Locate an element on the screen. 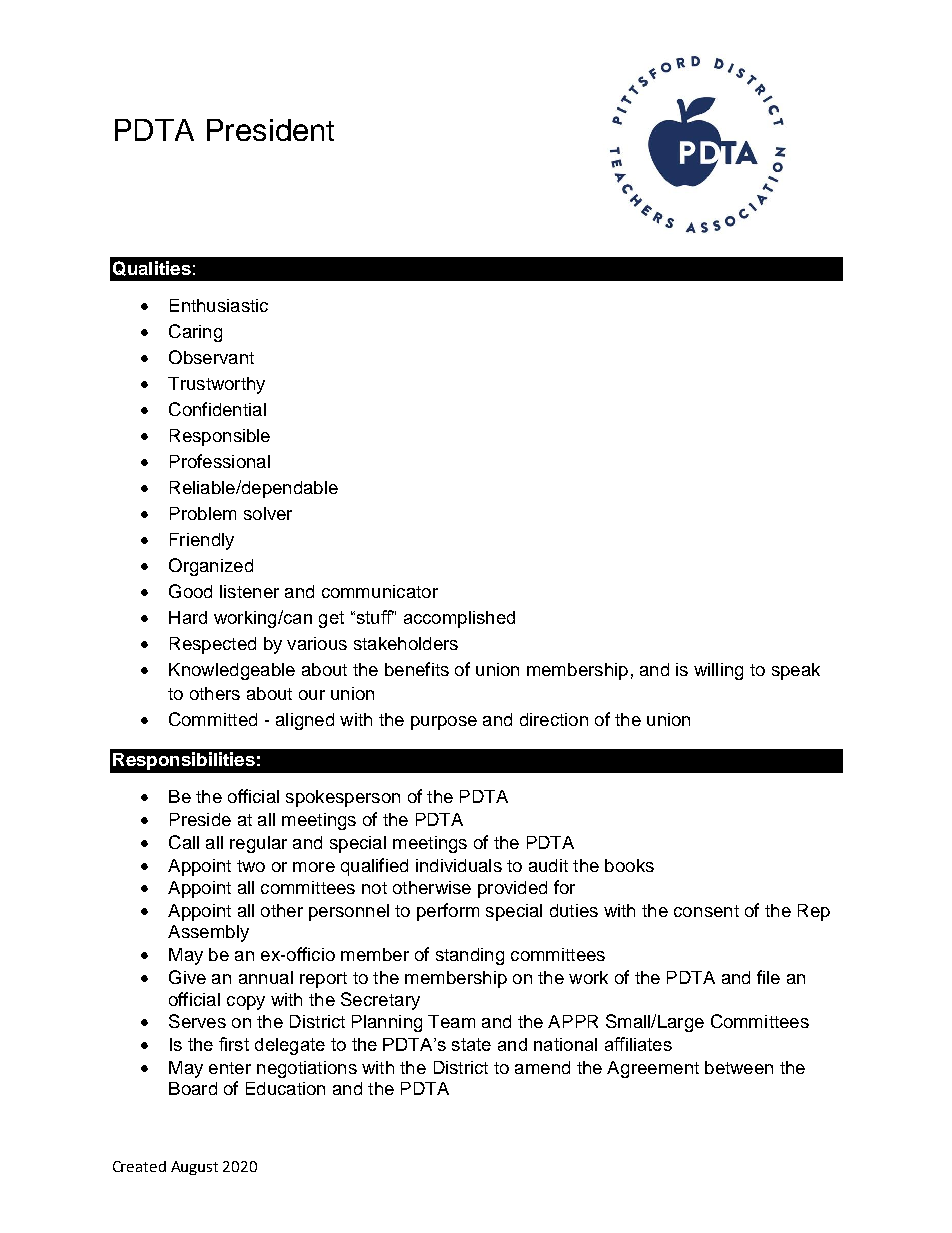 This screenshot has height=1233, width=952. communicator is located at coordinates (380, 591).
